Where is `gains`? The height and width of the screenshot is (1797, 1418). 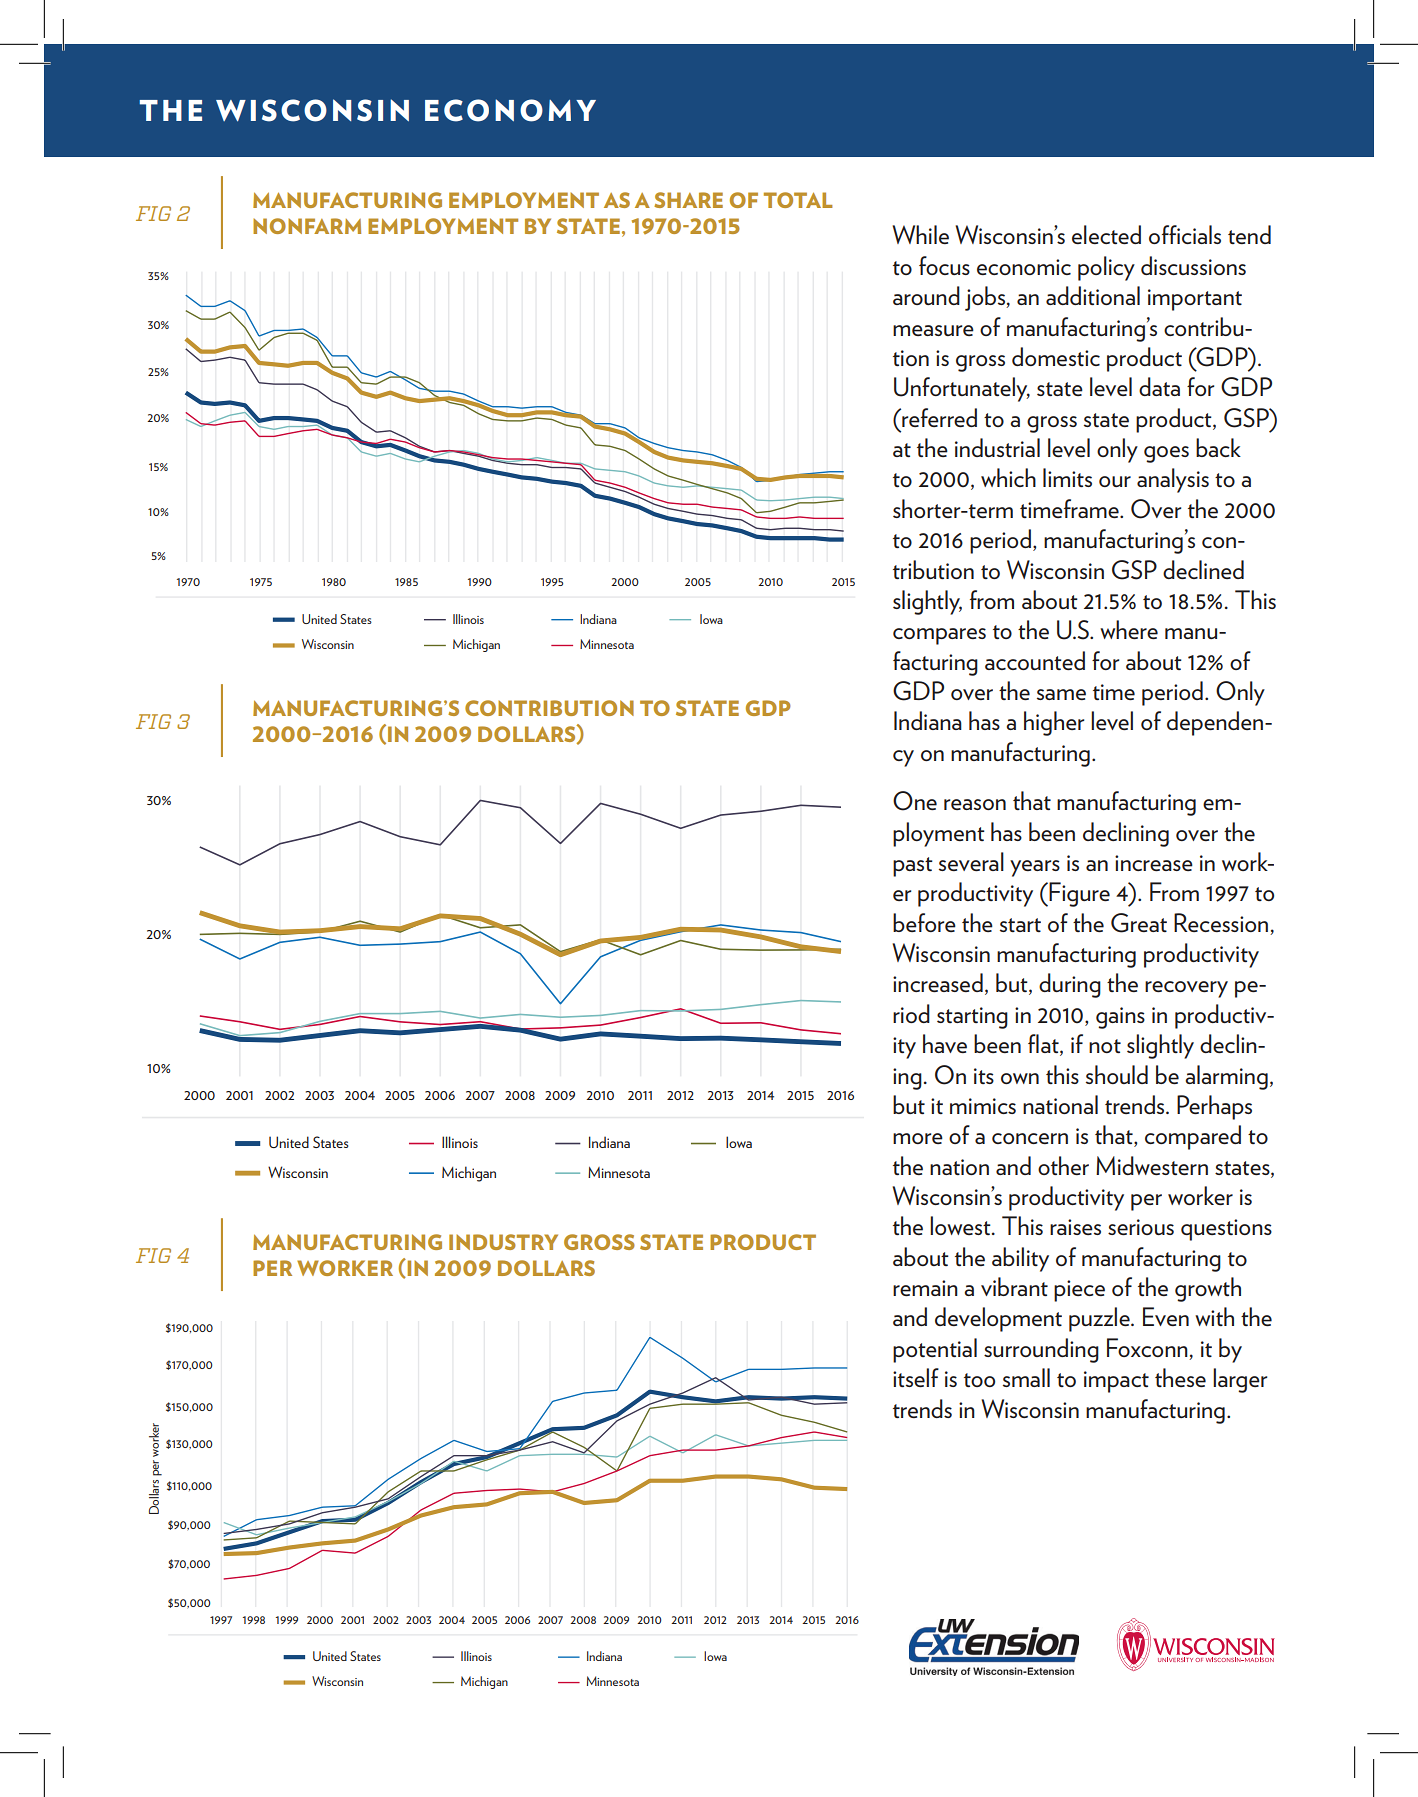
gains is located at coordinates (1120, 1018).
